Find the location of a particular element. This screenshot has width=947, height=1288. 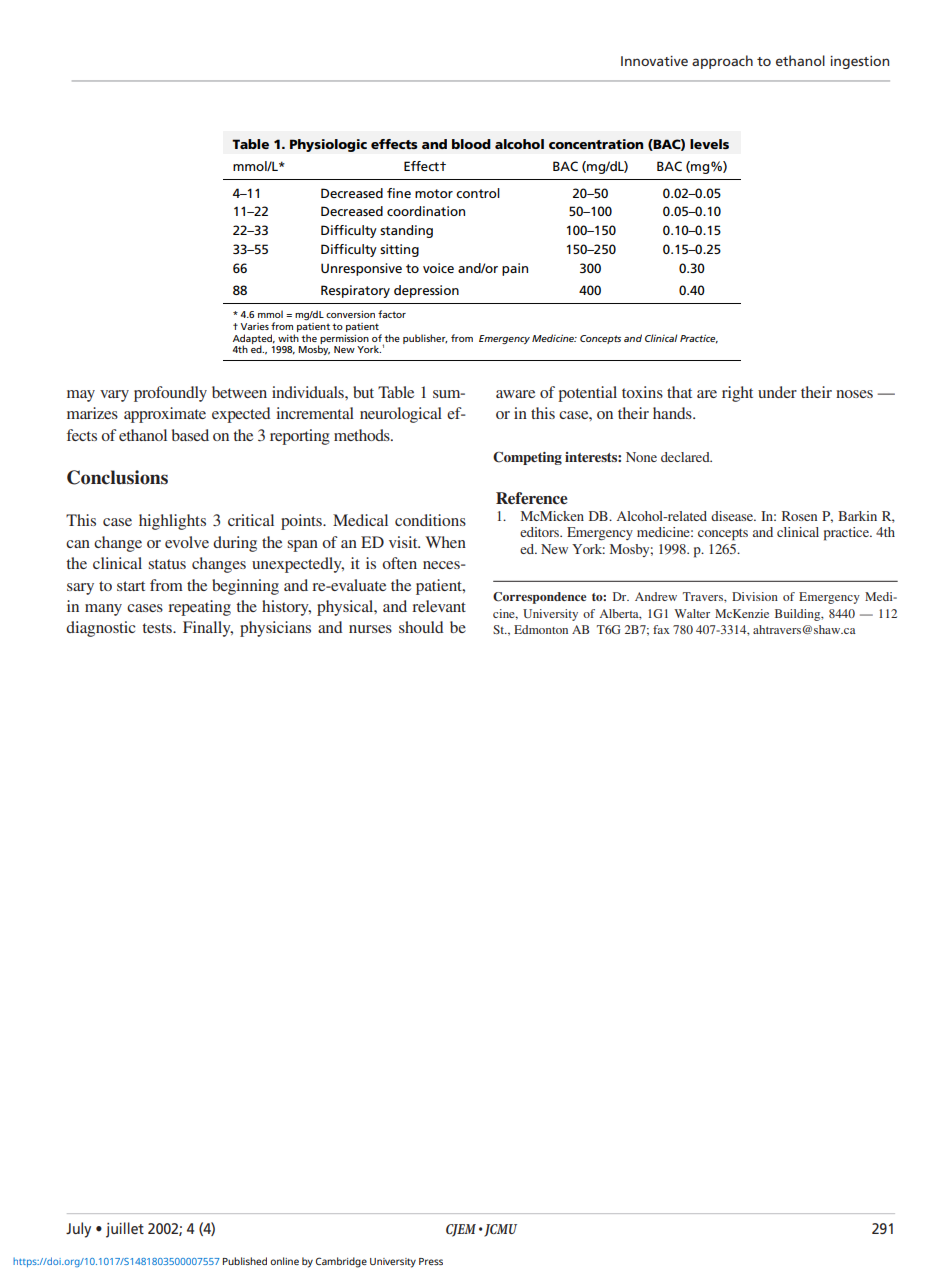

approach is located at coordinates (722, 62).
